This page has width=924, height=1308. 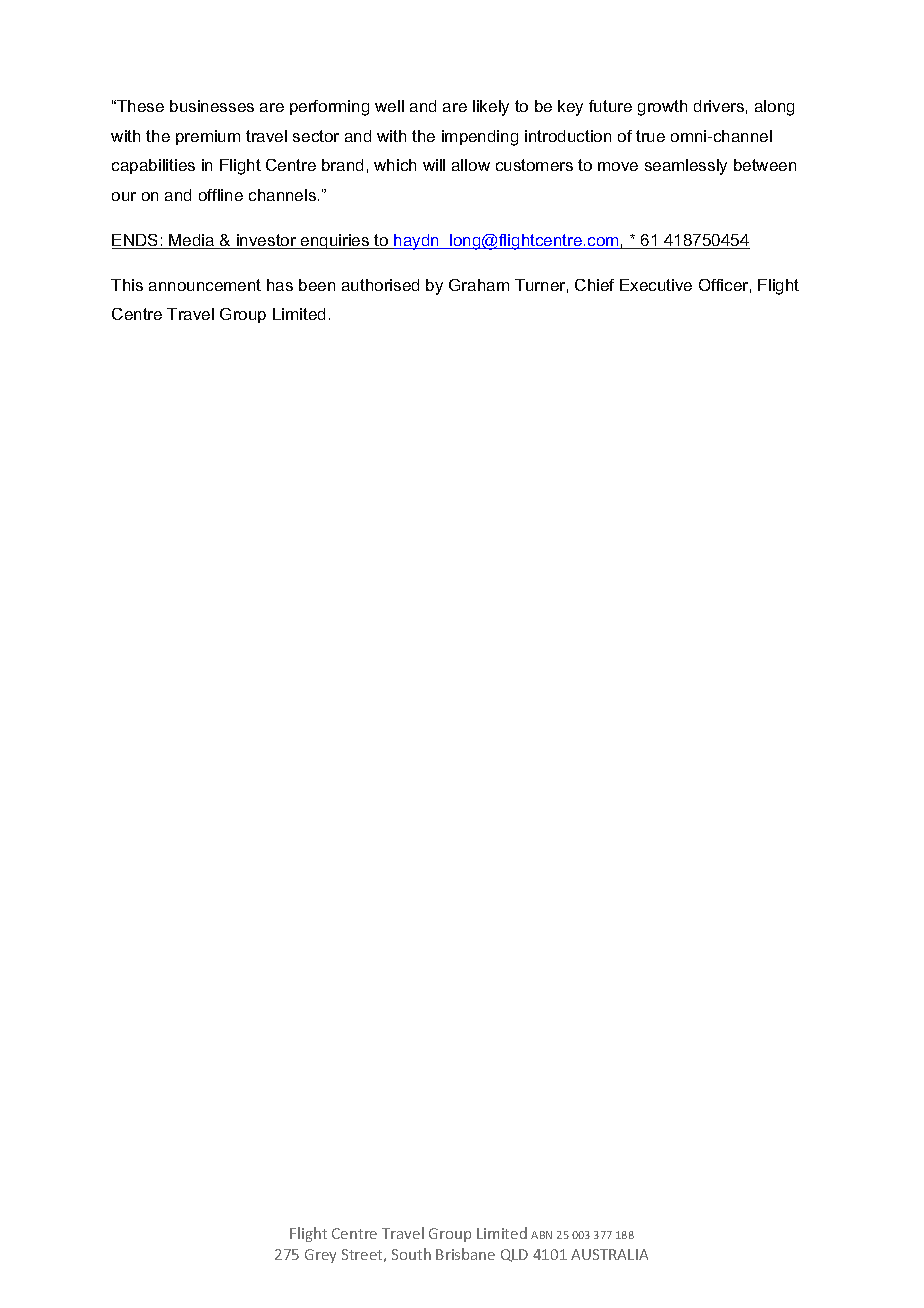 What do you see at coordinates (656, 285) in the page?
I see `Executive` at bounding box center [656, 285].
